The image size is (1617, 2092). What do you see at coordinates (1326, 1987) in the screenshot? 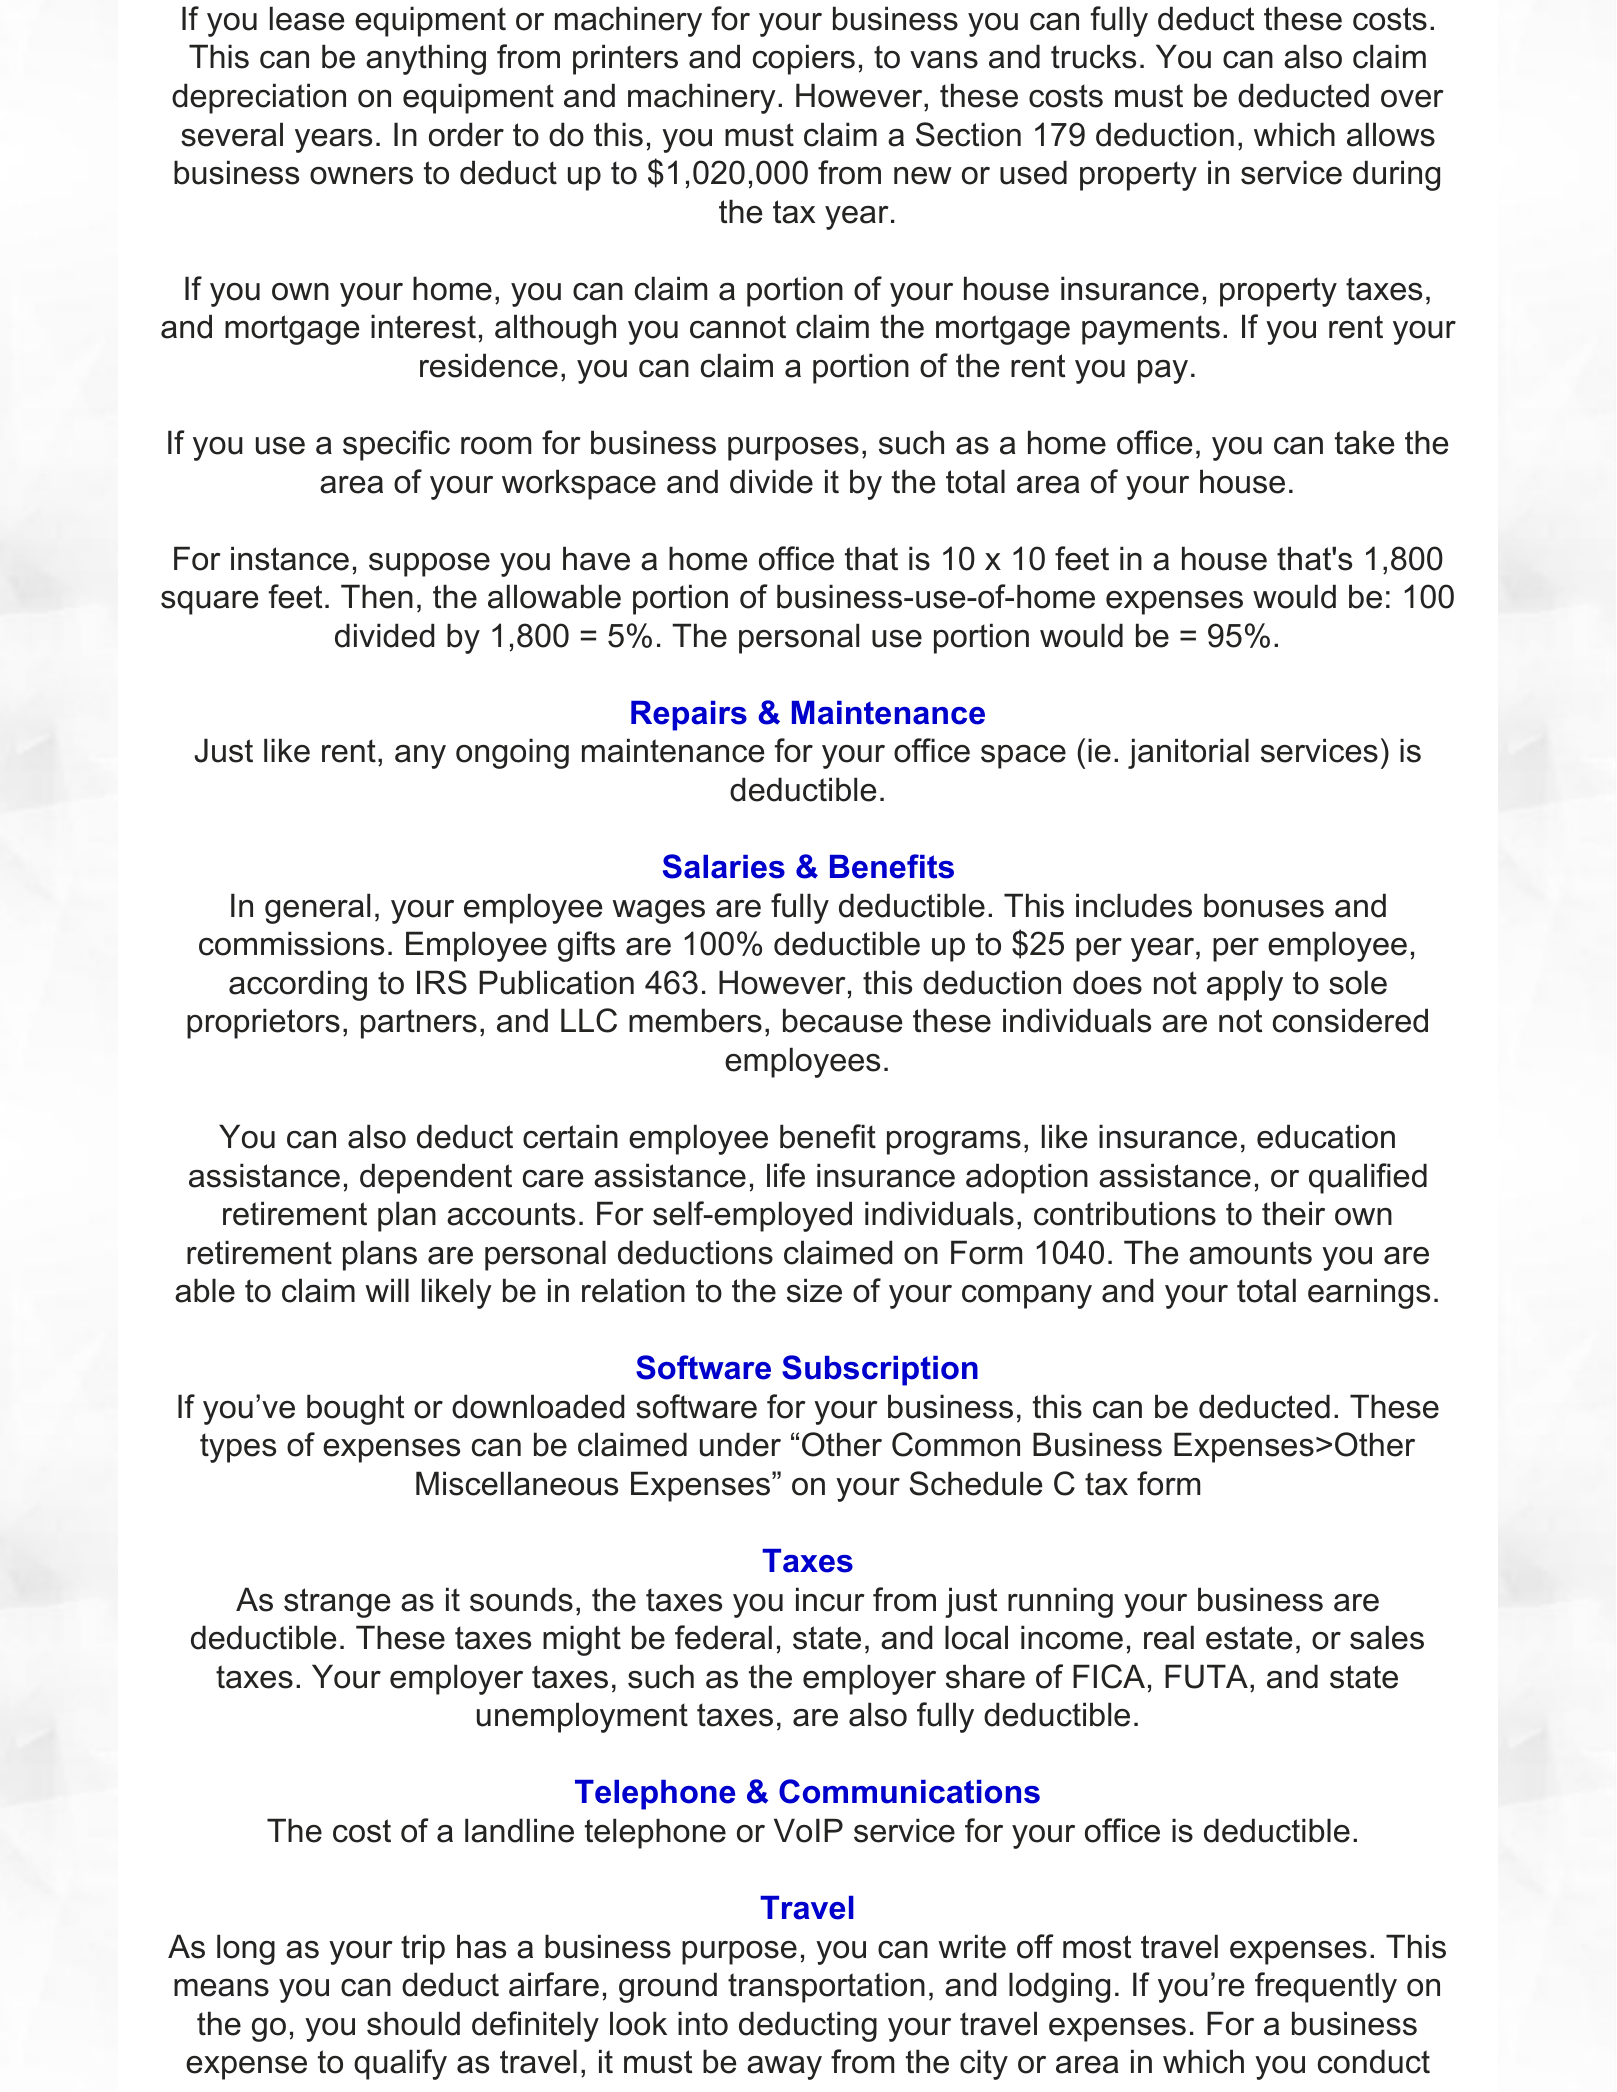
I see `frequently` at bounding box center [1326, 1987].
